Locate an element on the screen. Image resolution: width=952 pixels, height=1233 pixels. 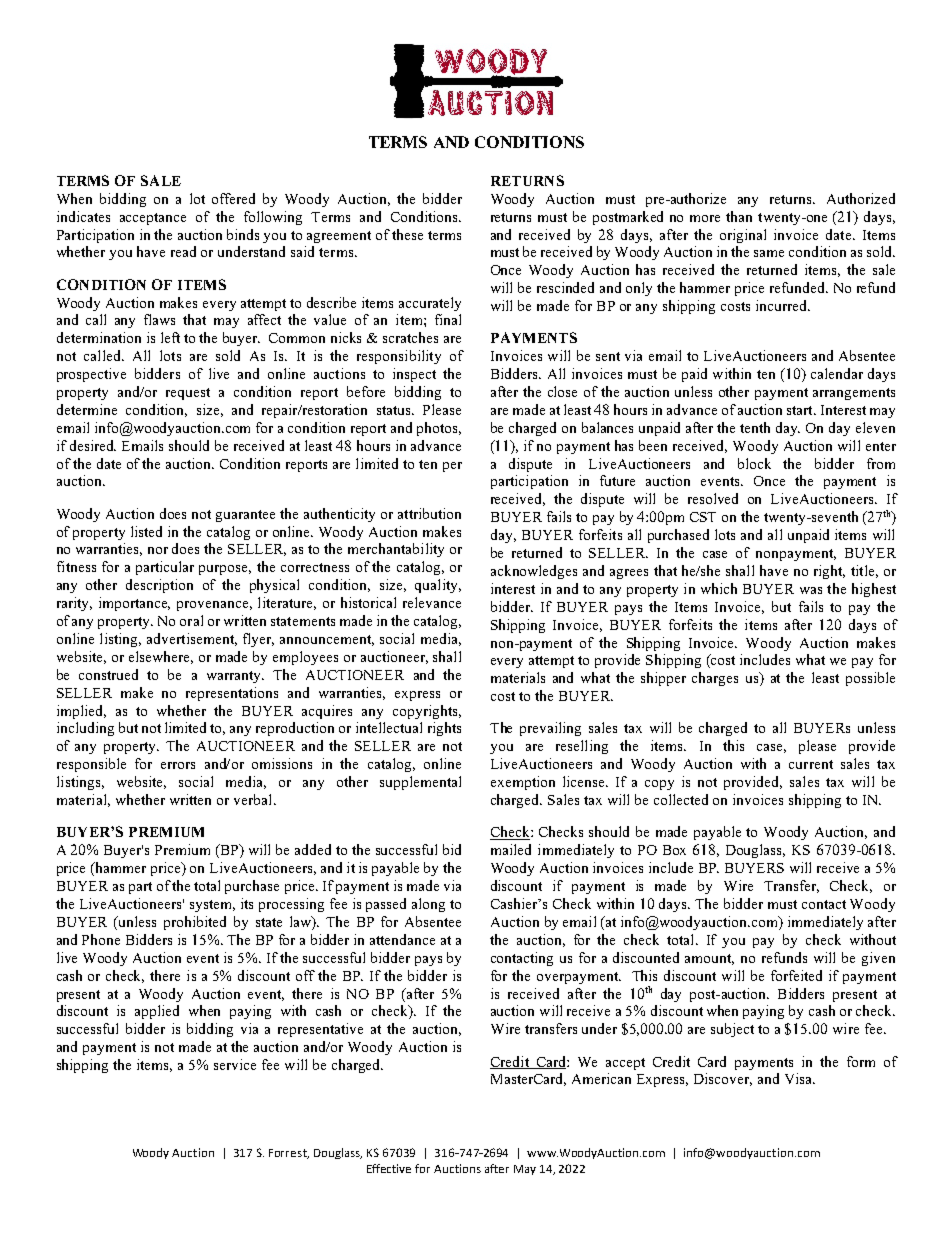
elsewhere is located at coordinates (161, 657).
